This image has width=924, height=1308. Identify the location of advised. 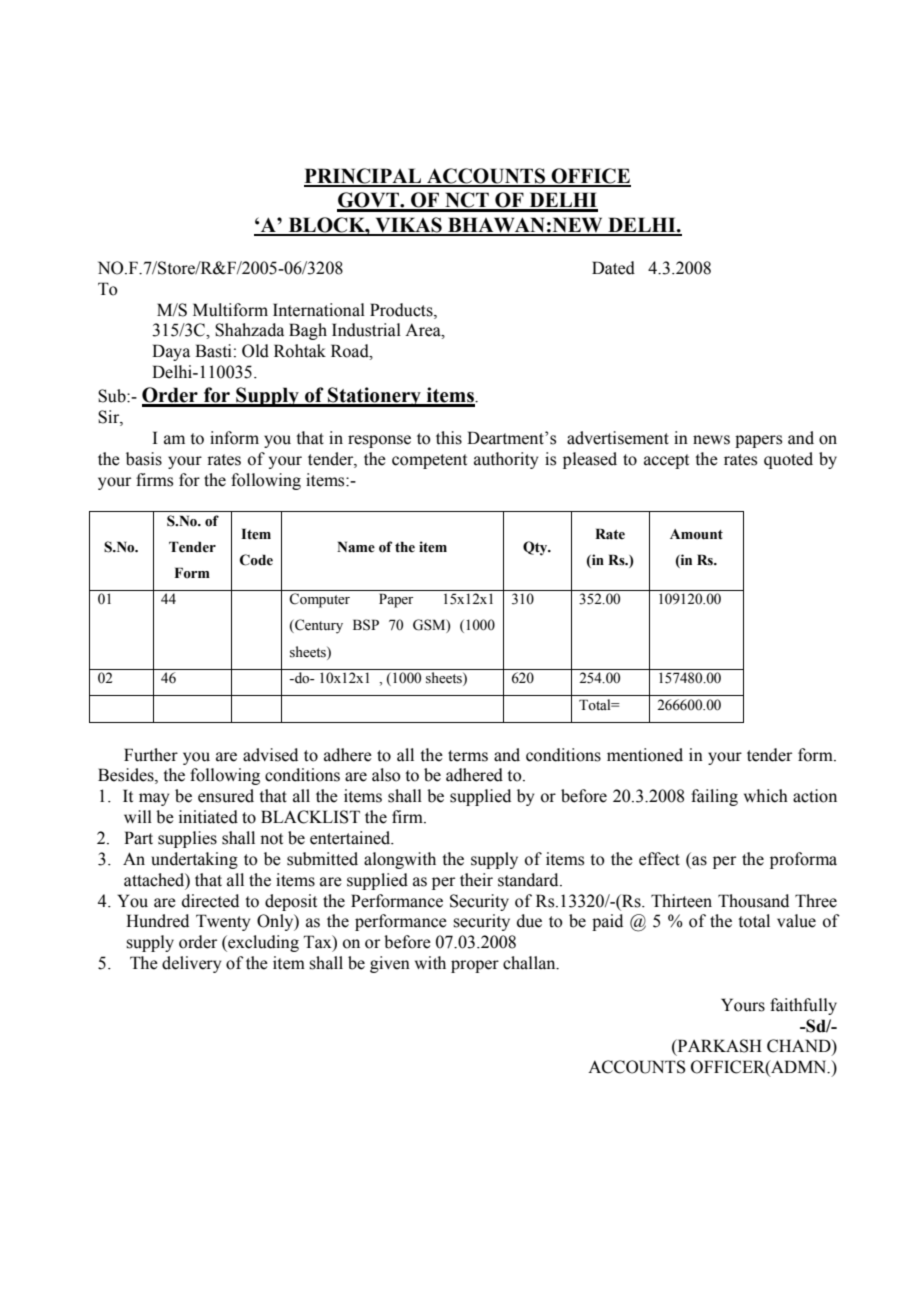
(270, 755).
